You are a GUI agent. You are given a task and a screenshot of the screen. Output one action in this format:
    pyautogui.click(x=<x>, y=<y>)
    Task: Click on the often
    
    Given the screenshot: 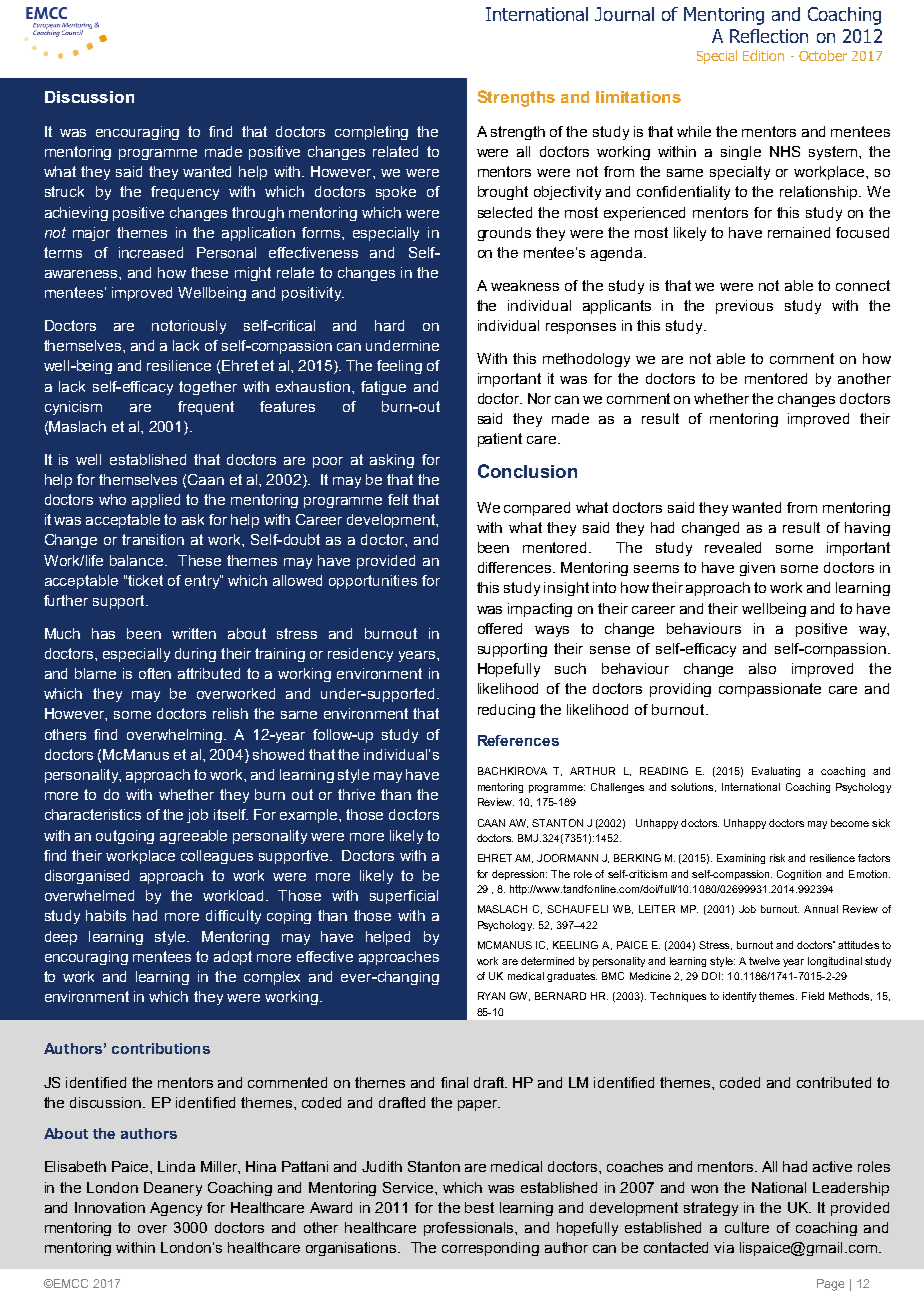 What is the action you would take?
    pyautogui.click(x=155, y=673)
